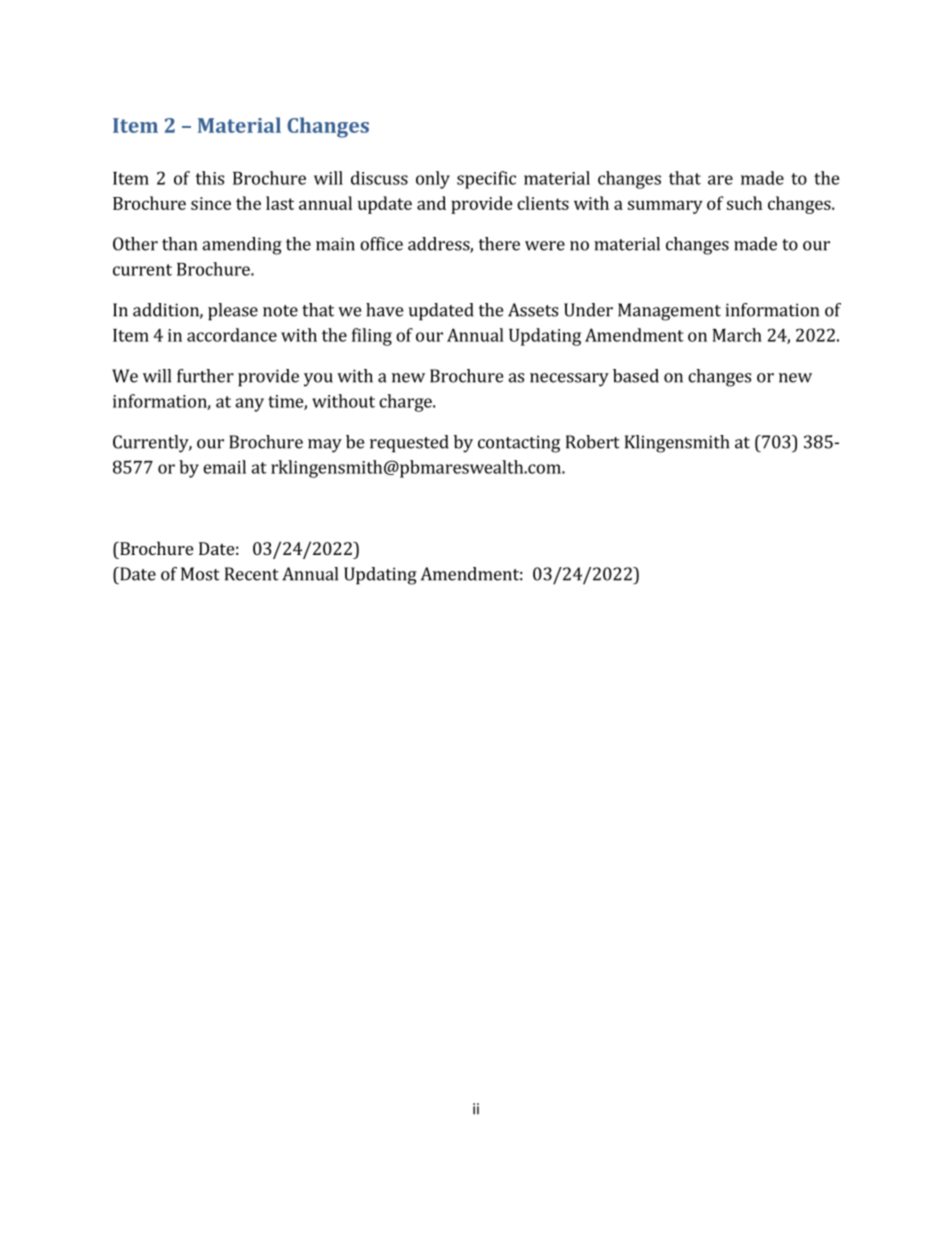  Describe the element at coordinates (406, 403) in the document. I see `charge` at that location.
